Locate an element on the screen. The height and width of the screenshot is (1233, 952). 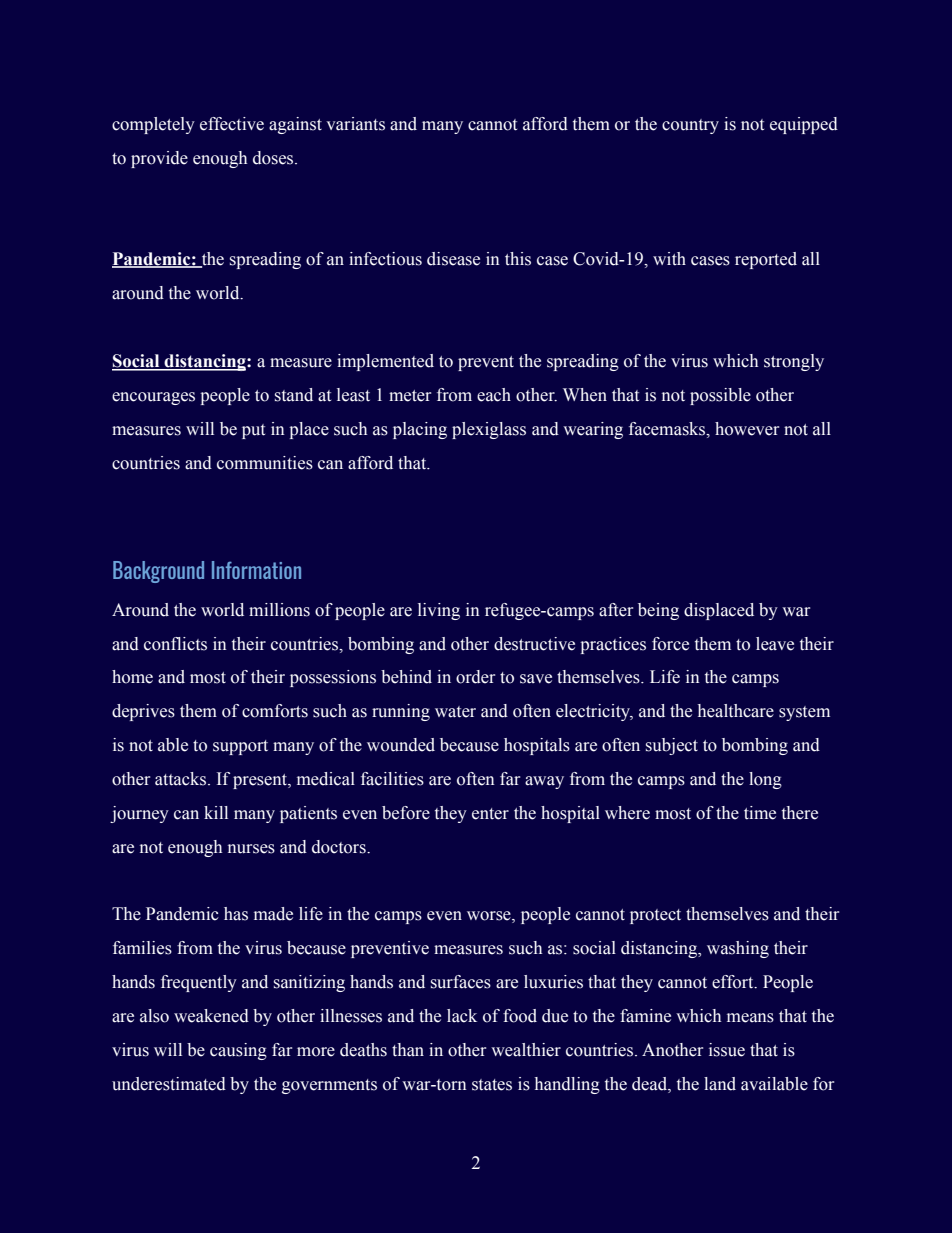
each is located at coordinates (494, 395).
